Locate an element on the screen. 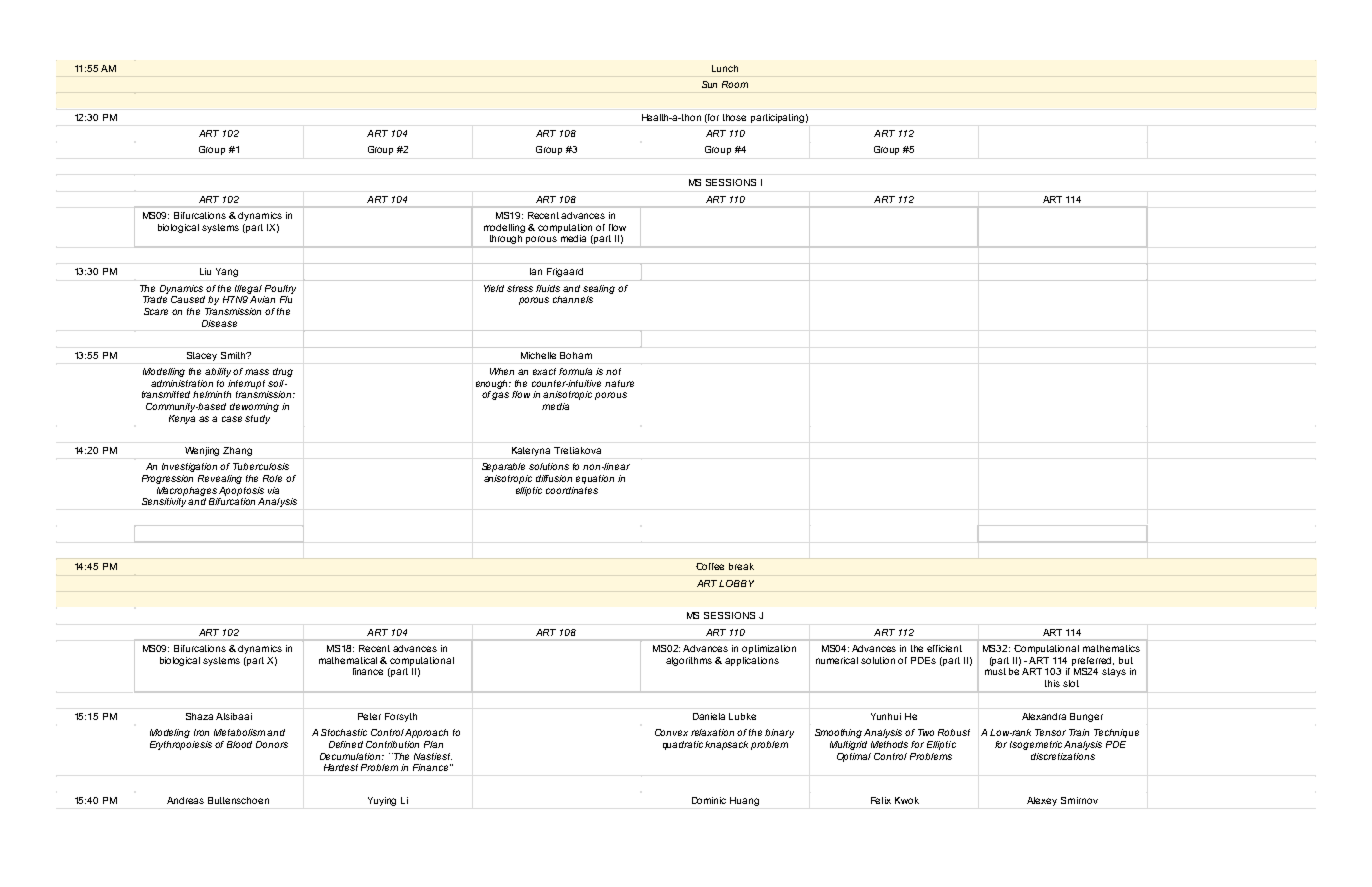 This screenshot has height=887, width=1372. Hardest is located at coordinates (341, 767).
